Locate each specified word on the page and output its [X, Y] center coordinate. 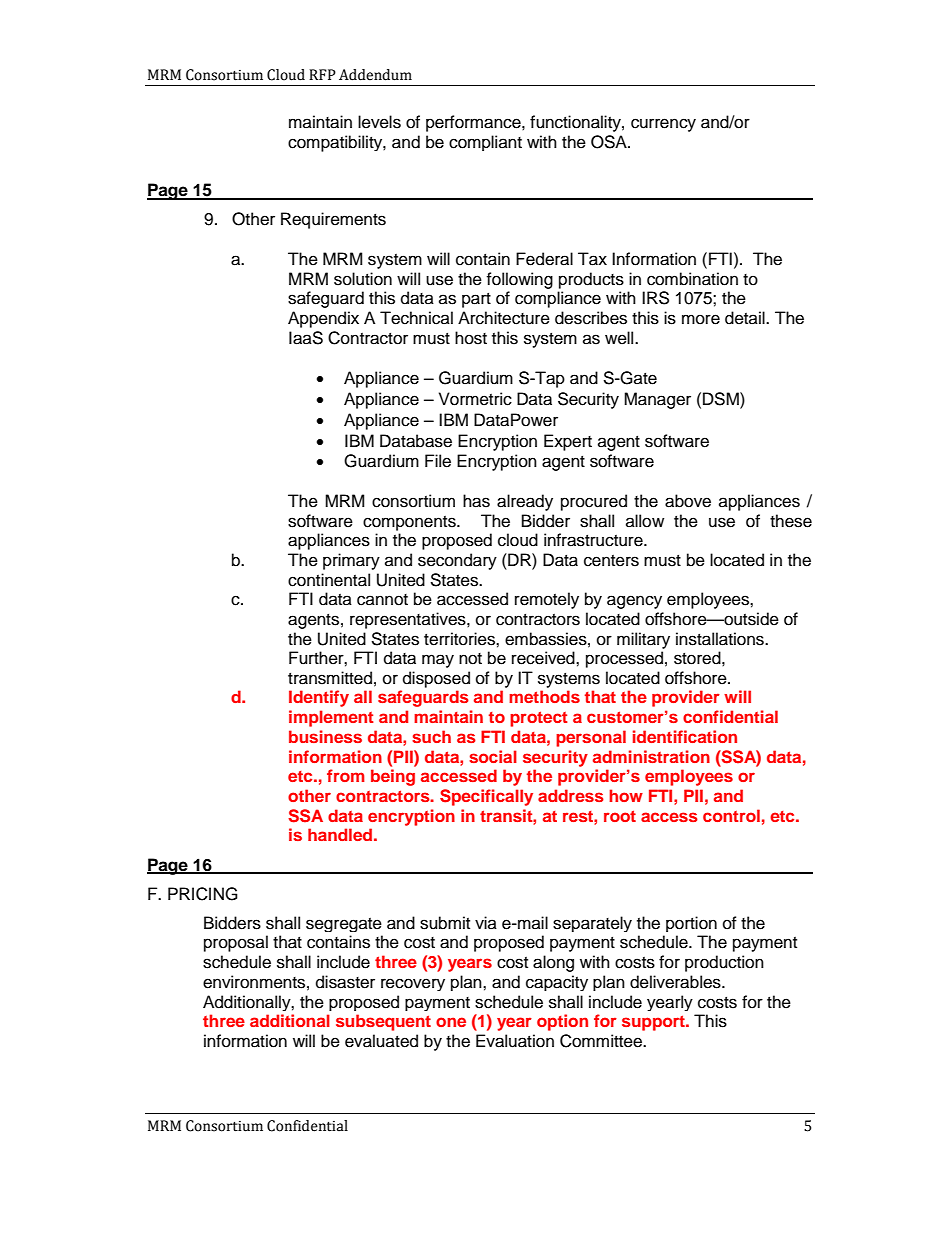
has [476, 501]
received [544, 658]
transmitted [330, 678]
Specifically [486, 797]
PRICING [203, 894]
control [731, 815]
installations [721, 639]
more [701, 319]
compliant [485, 143]
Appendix [323, 319]
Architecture [504, 318]
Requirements [333, 220]
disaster [345, 982]
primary [351, 561]
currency [663, 125]
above [688, 501]
